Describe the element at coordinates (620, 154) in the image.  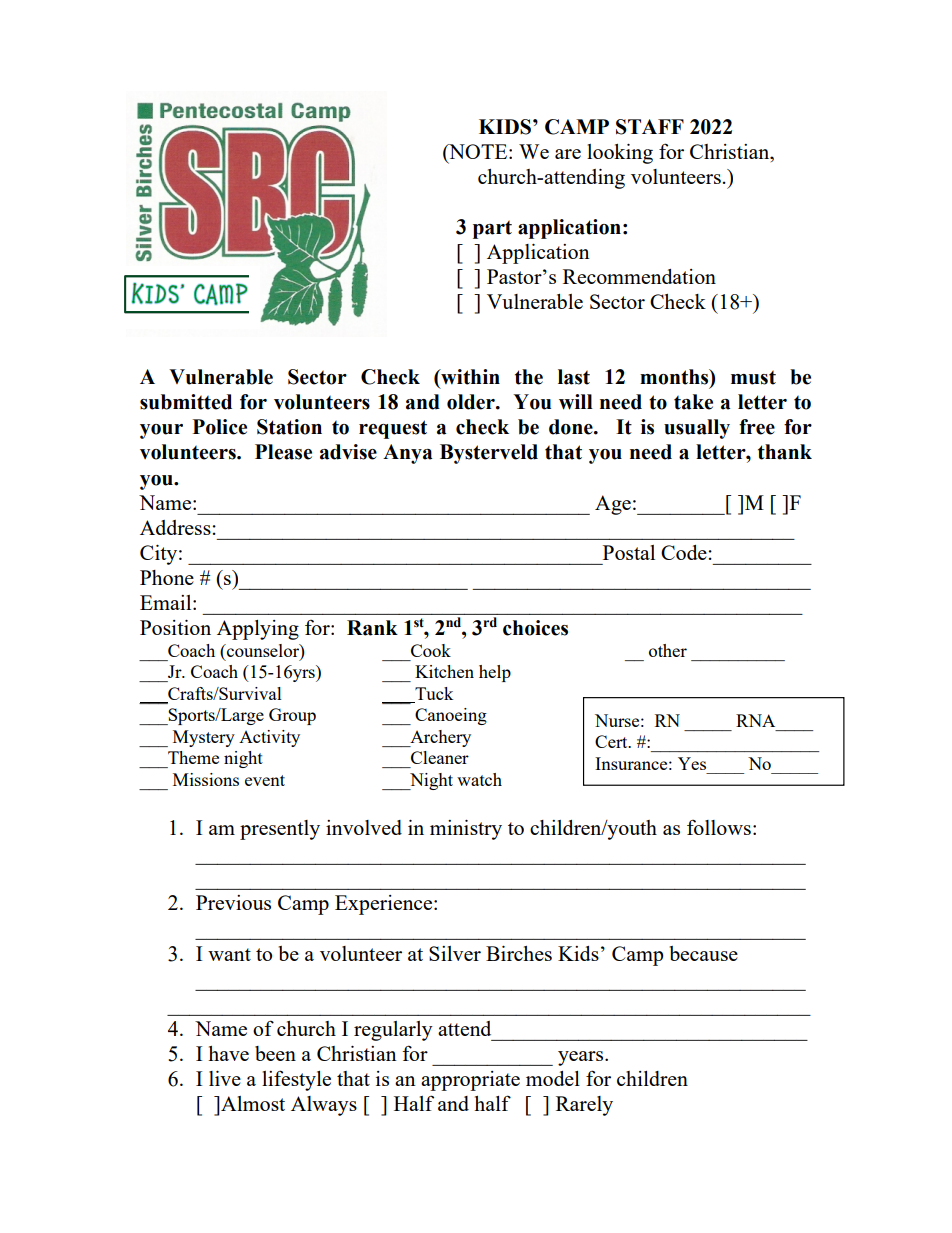
I see `looking` at that location.
